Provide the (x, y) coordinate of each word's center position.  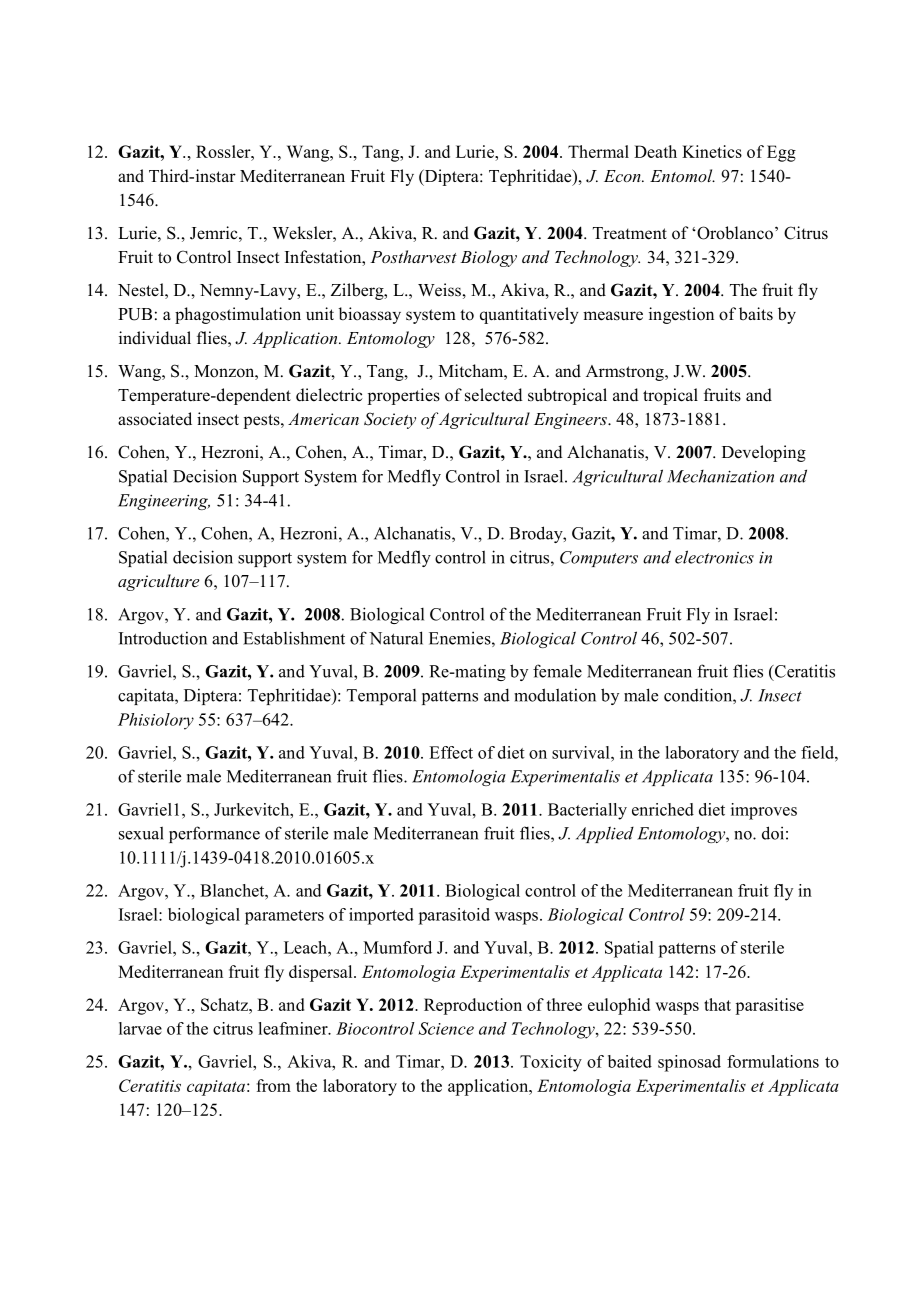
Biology (488, 258)
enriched (663, 809)
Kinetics (712, 151)
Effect (451, 752)
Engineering (164, 502)
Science (446, 1028)
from (273, 1085)
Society (390, 420)
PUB (135, 314)
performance (214, 834)
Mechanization (720, 476)
